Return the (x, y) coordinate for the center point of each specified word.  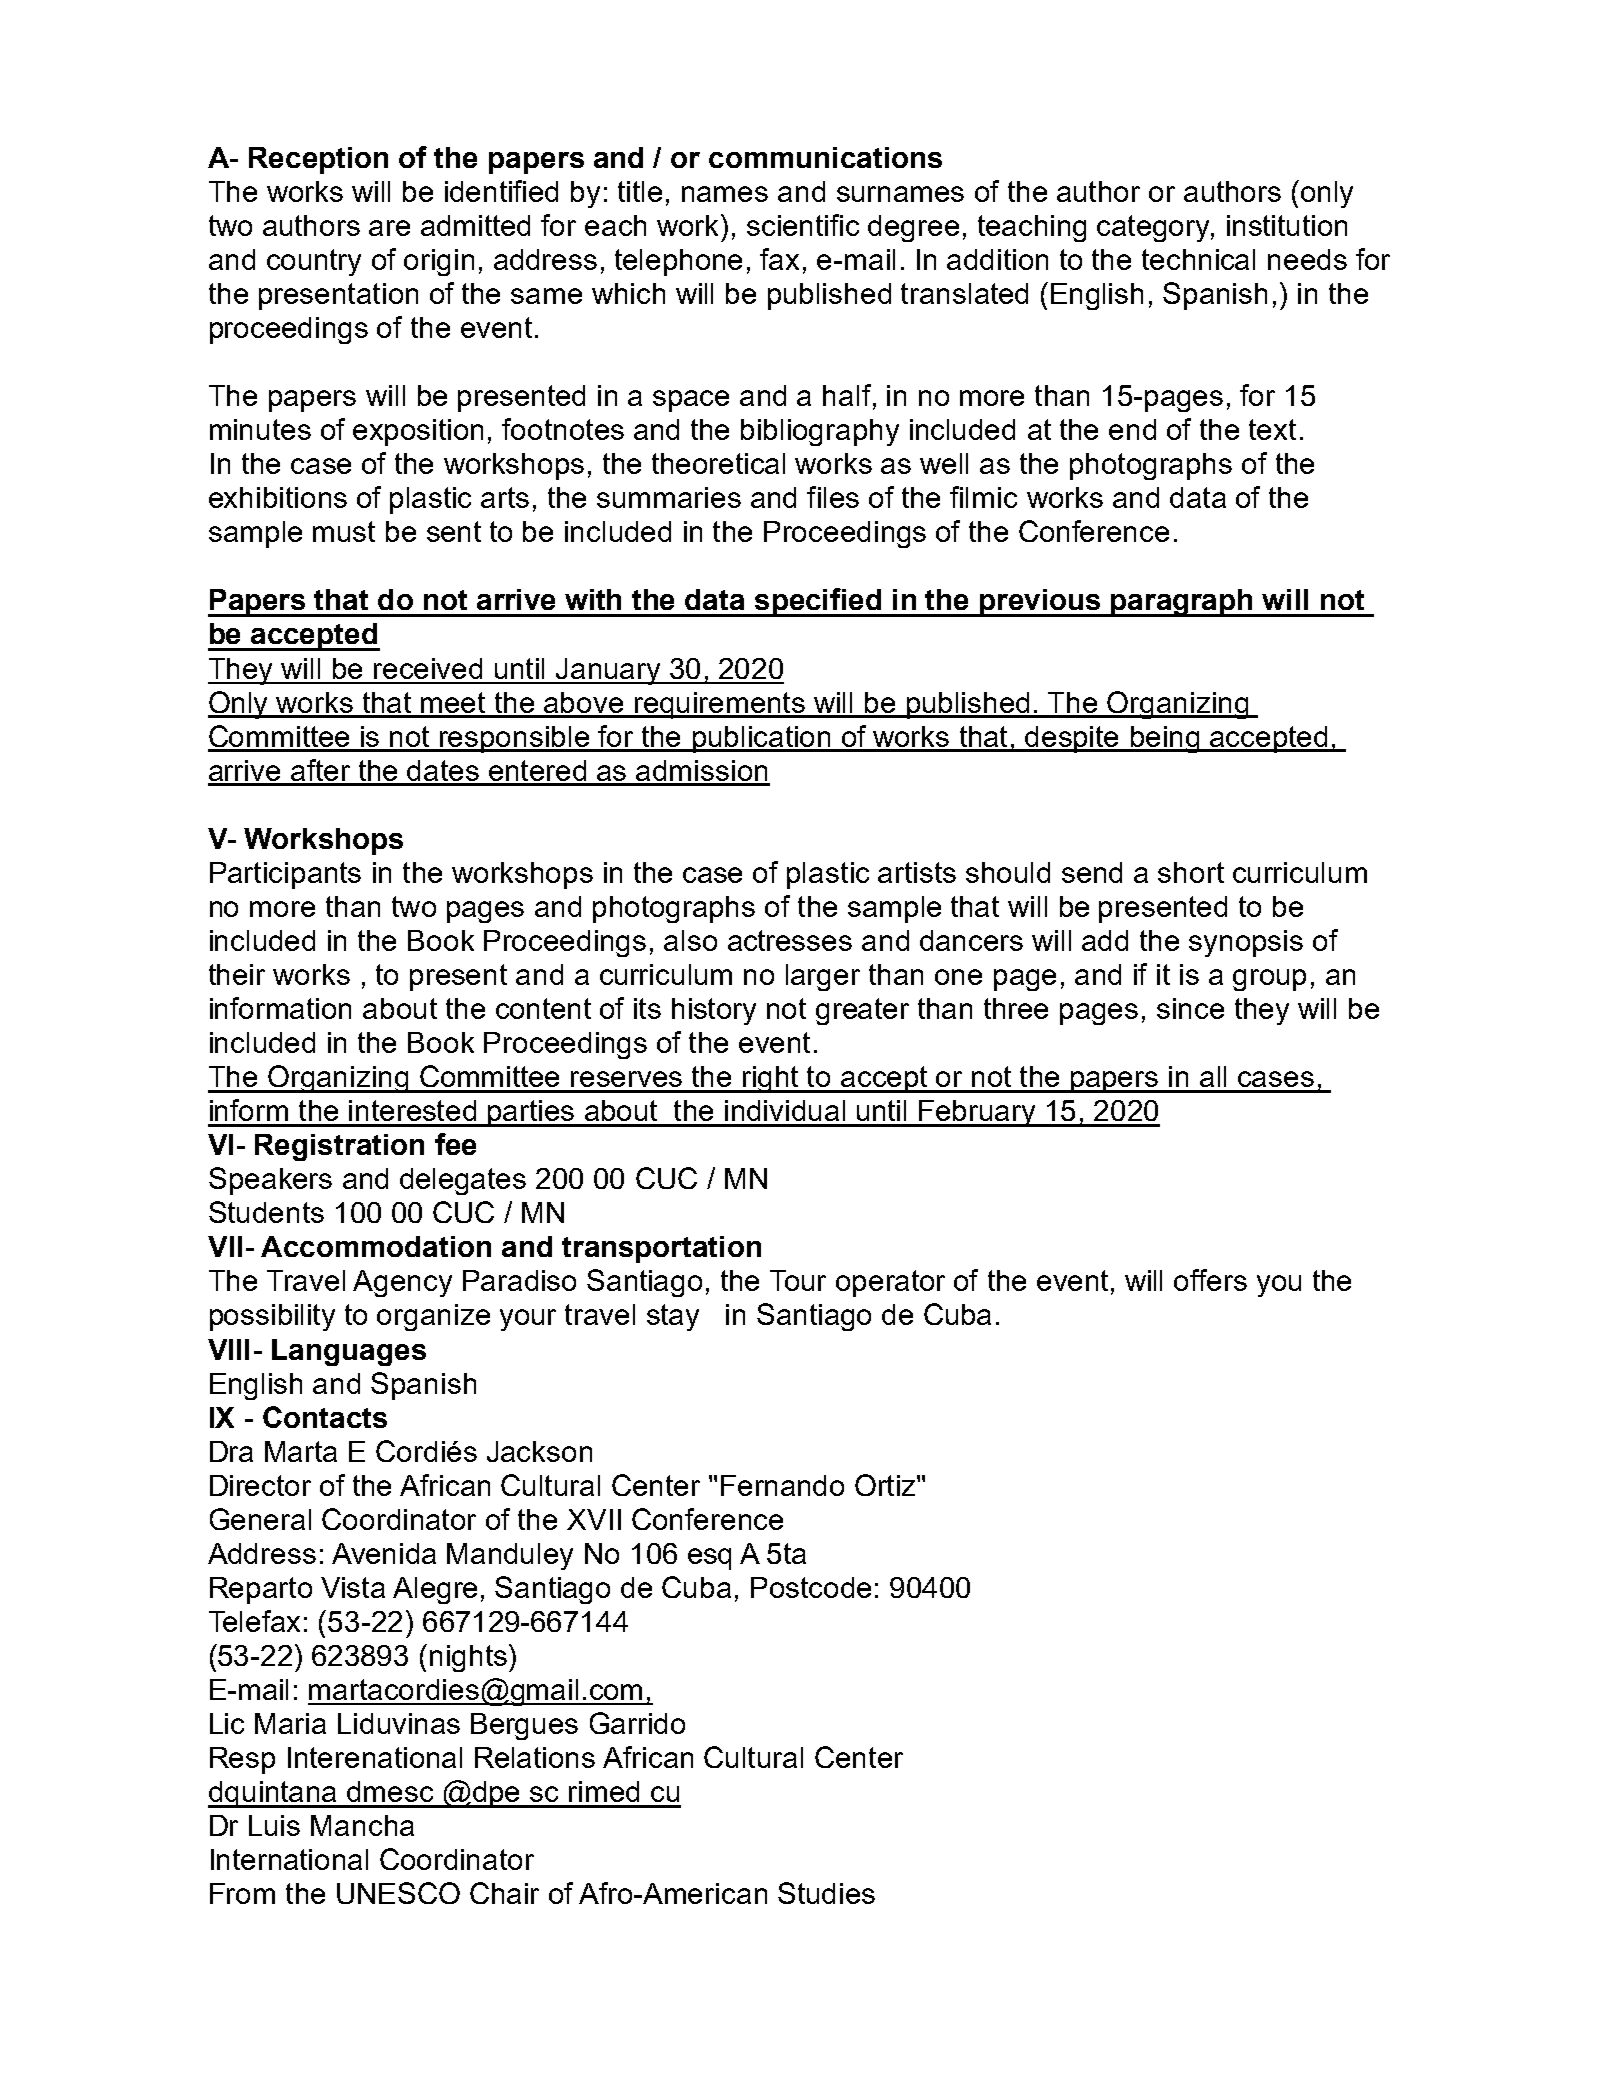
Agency (402, 1283)
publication (761, 739)
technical (1198, 259)
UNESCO (398, 1893)
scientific (803, 225)
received (428, 668)
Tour (798, 1280)
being (1165, 739)
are (389, 228)
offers (1210, 1280)
